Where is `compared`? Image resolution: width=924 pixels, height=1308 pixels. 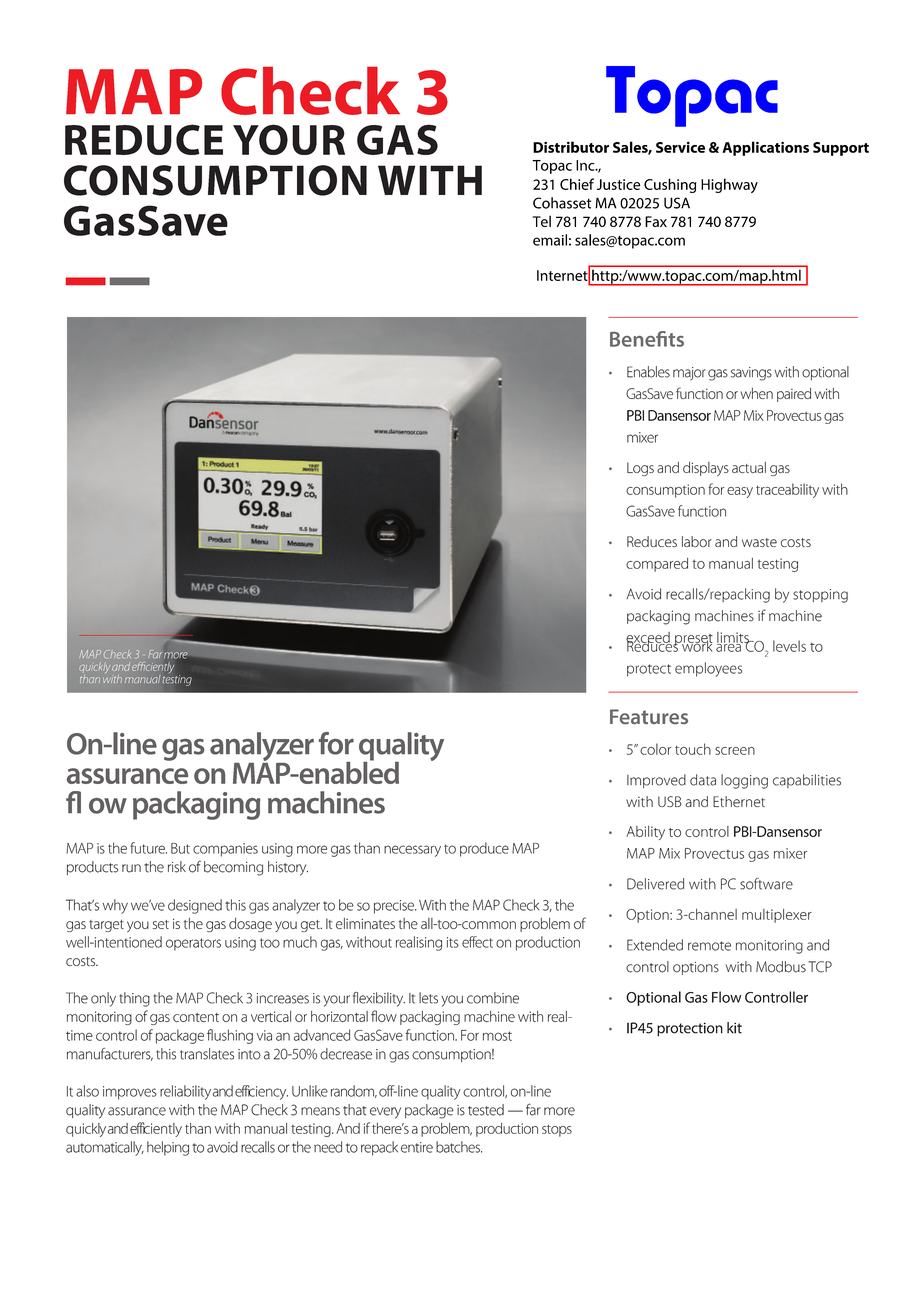
compared is located at coordinates (657, 565).
